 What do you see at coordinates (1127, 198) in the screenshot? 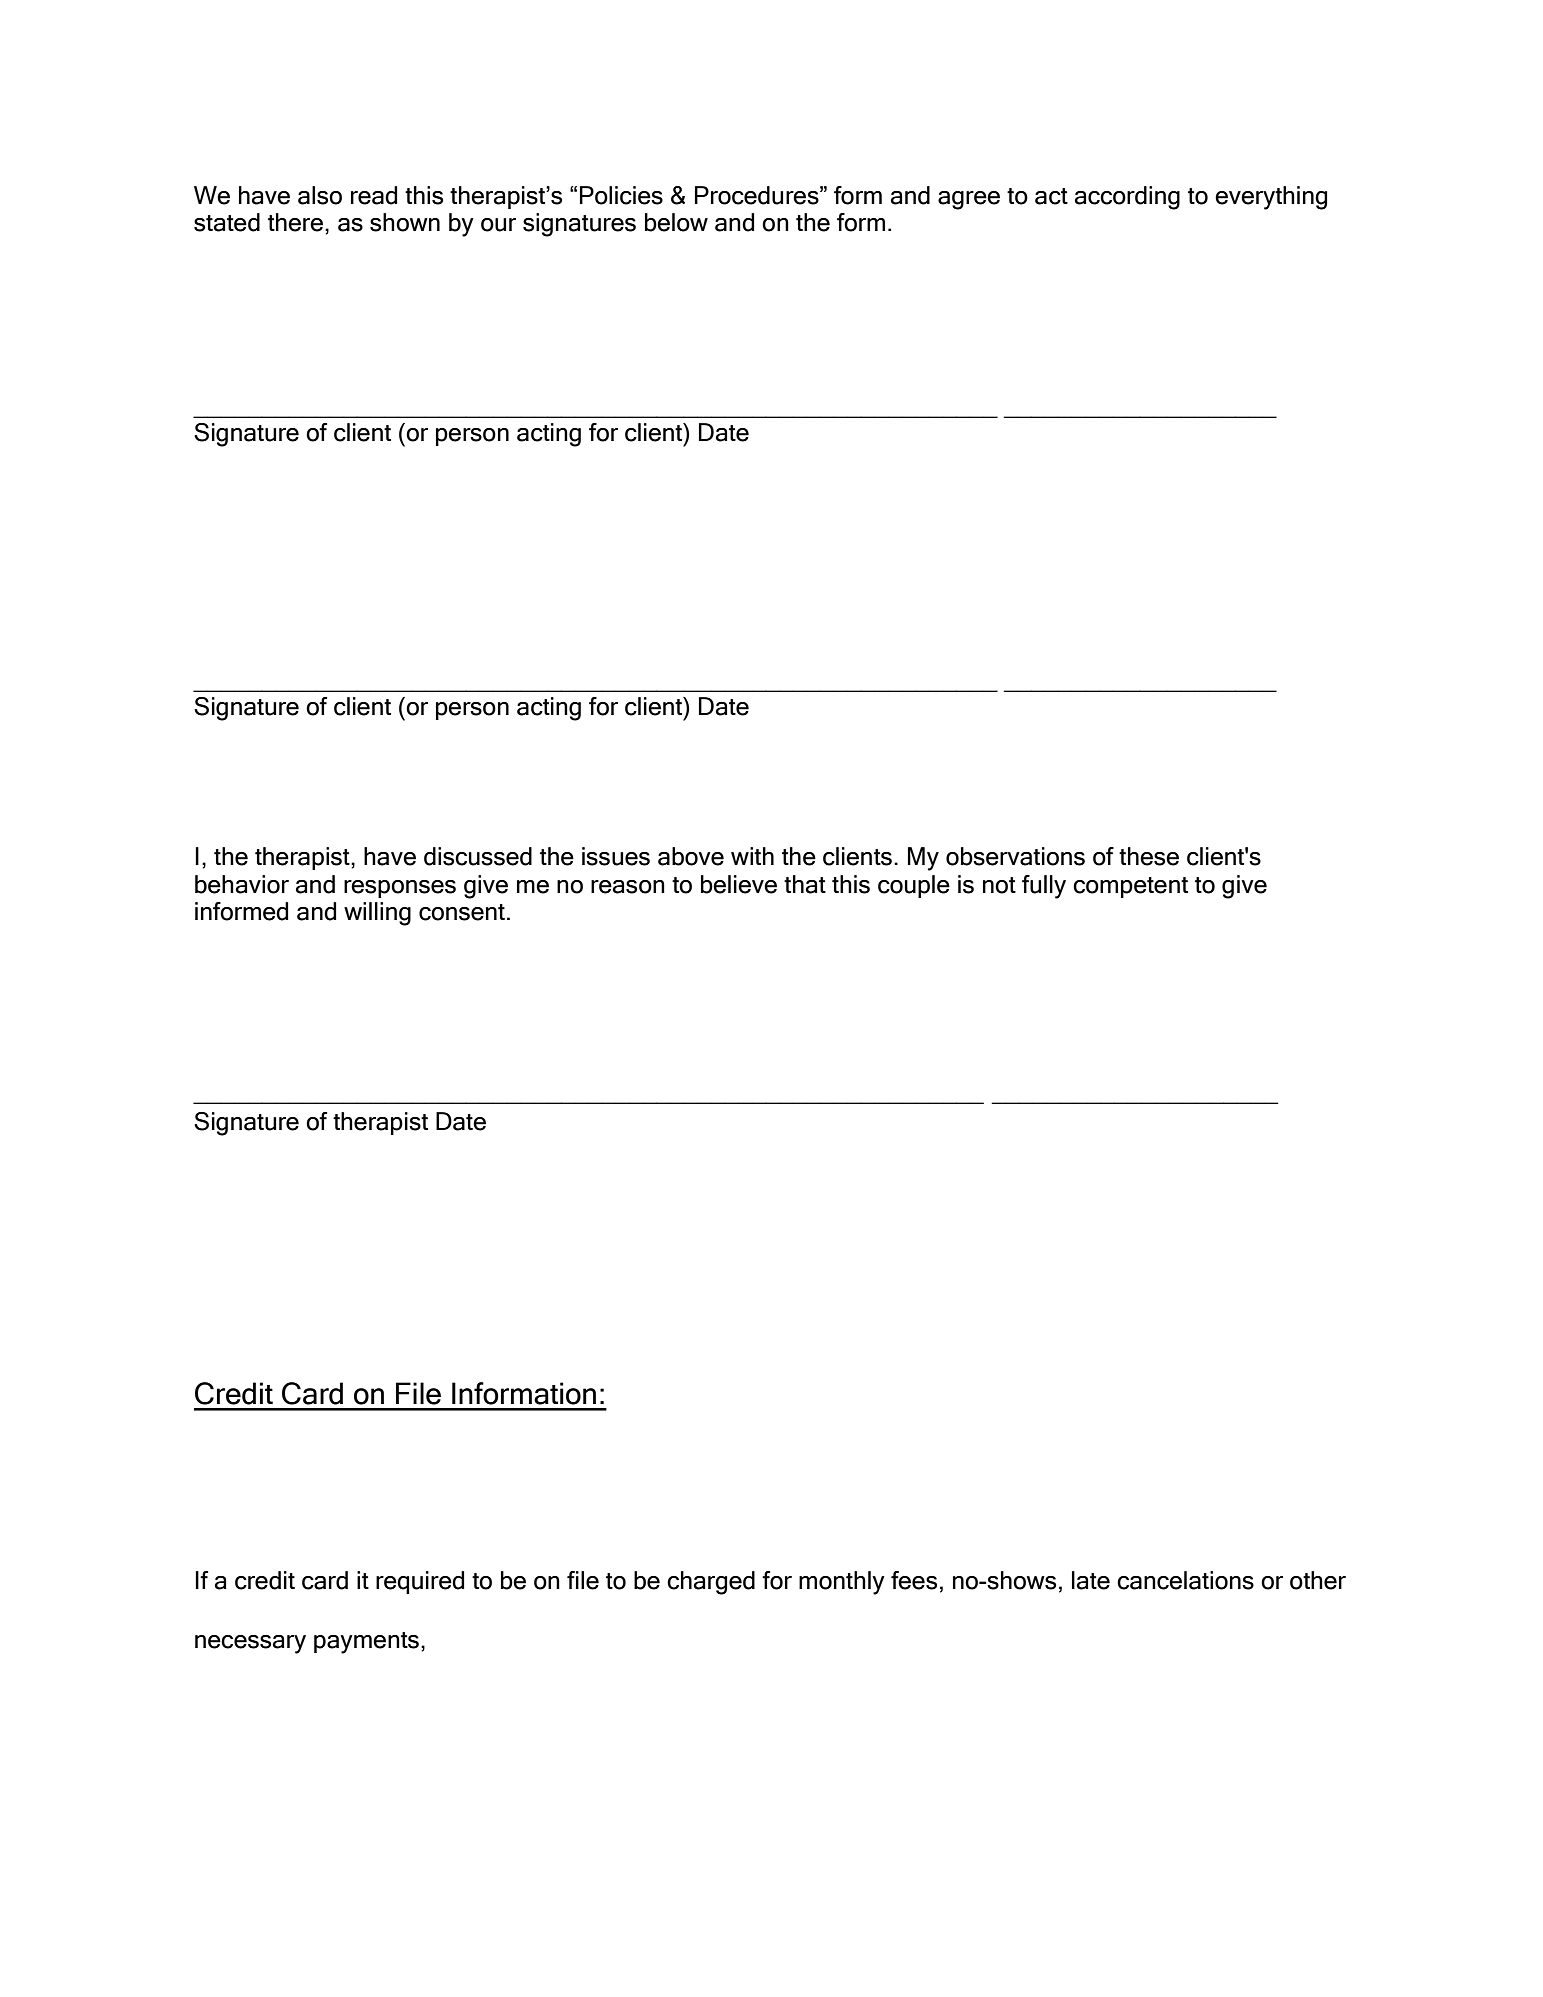
I see `according` at bounding box center [1127, 198].
